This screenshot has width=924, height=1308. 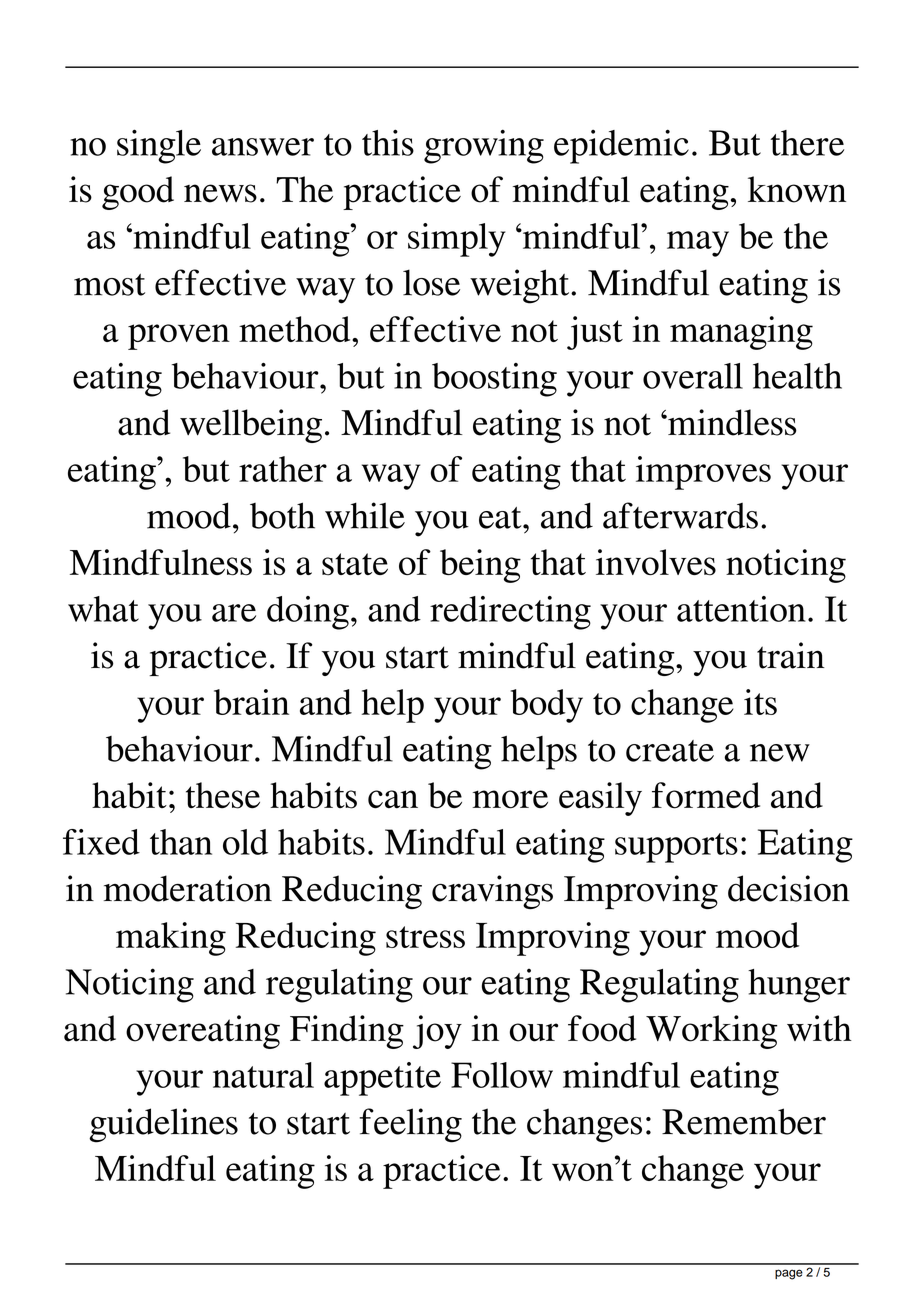 What do you see at coordinates (547, 706) in the screenshot?
I see `body` at bounding box center [547, 706].
